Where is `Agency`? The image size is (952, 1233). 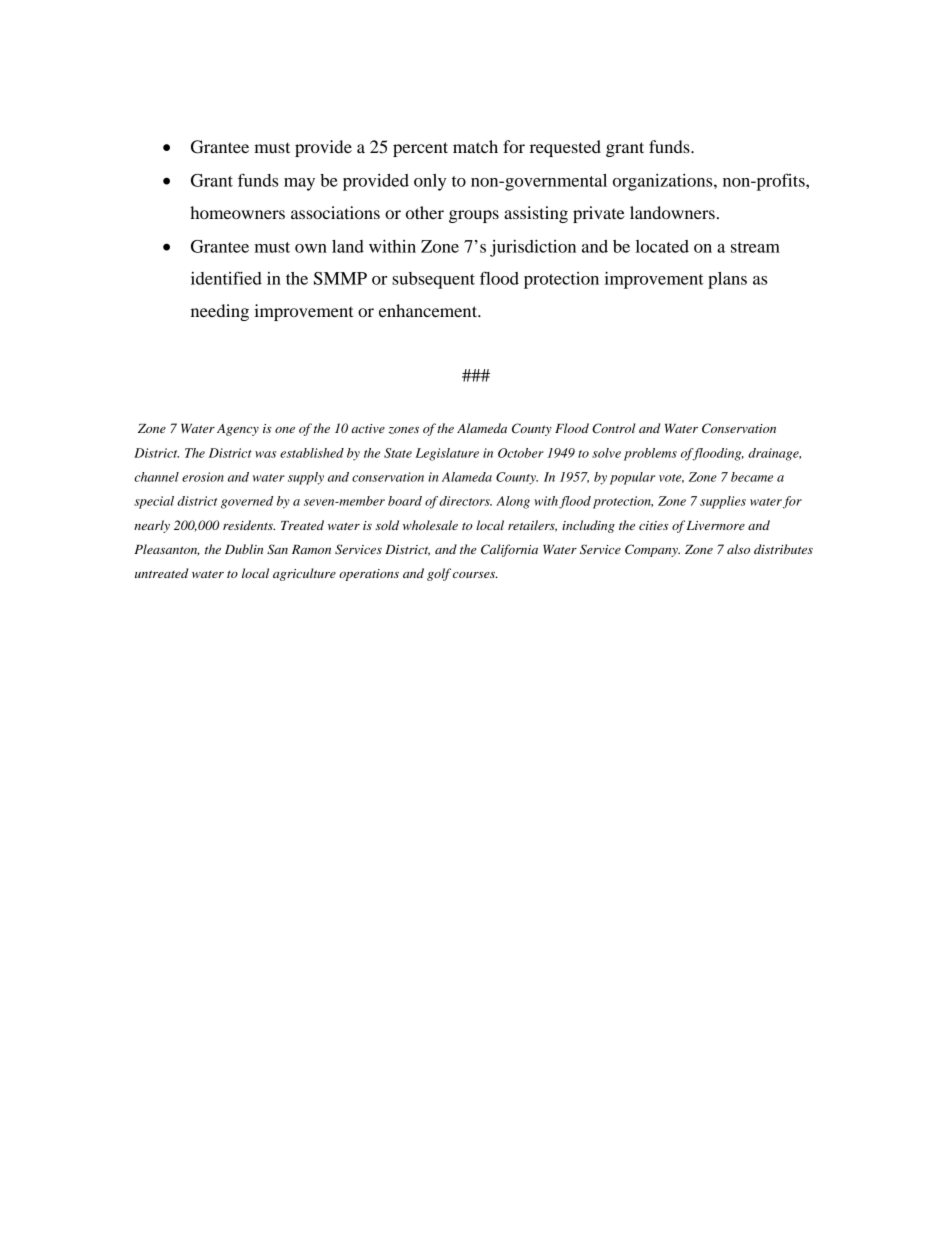
Agency is located at coordinates (238, 430).
